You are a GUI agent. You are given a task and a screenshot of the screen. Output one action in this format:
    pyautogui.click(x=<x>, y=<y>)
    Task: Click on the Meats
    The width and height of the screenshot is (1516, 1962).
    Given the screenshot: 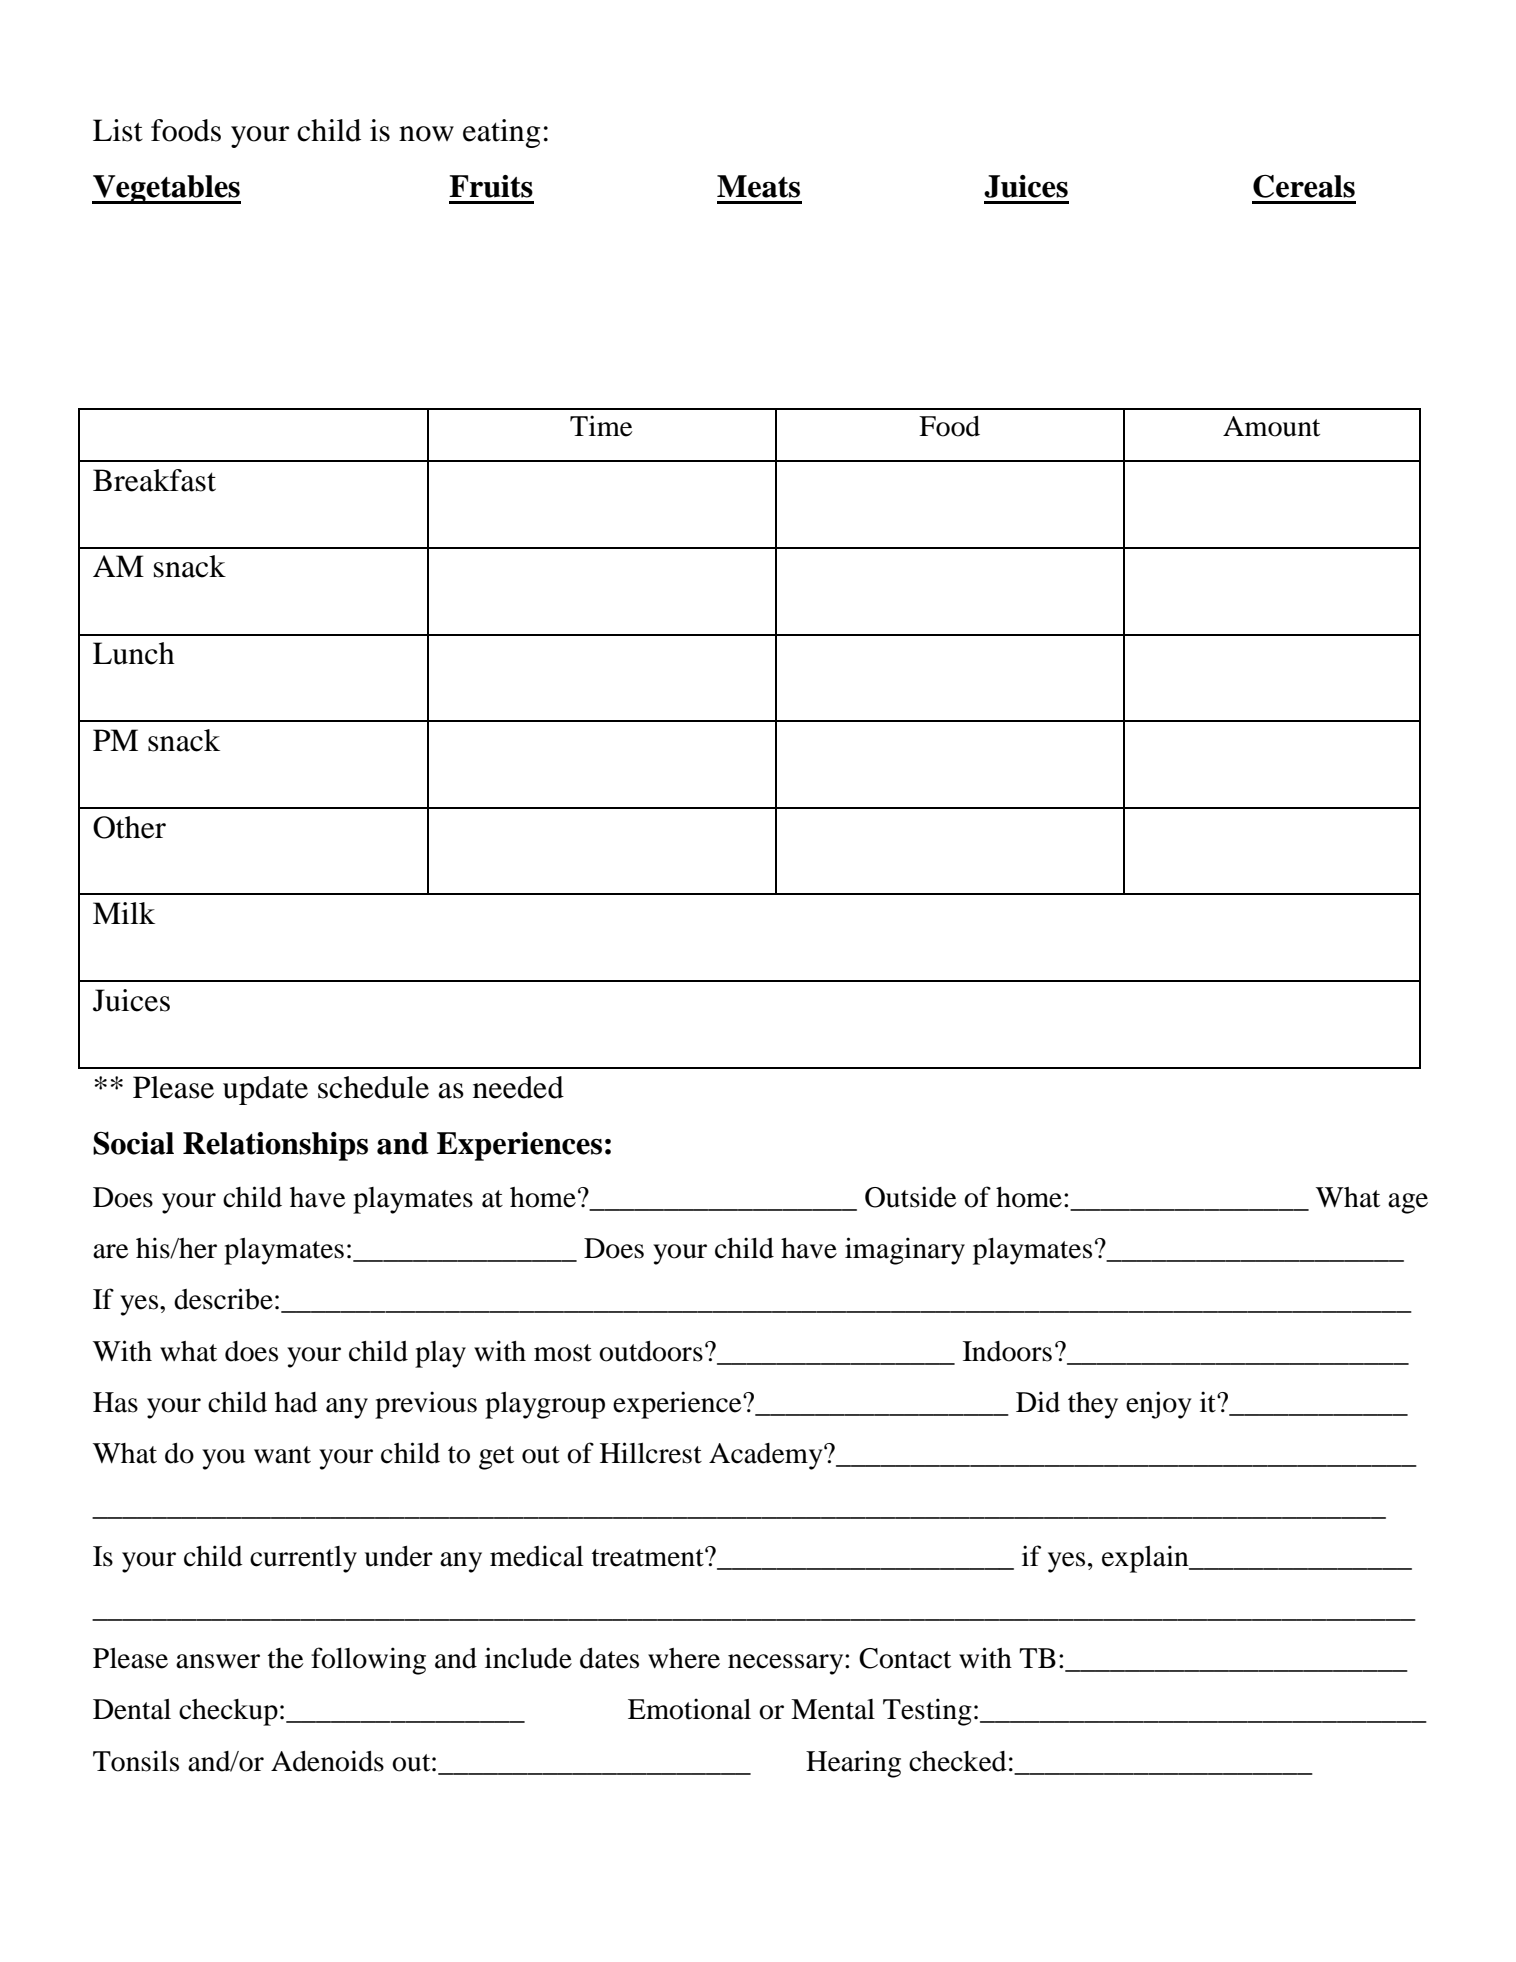 What is the action you would take?
    pyautogui.click(x=758, y=186)
